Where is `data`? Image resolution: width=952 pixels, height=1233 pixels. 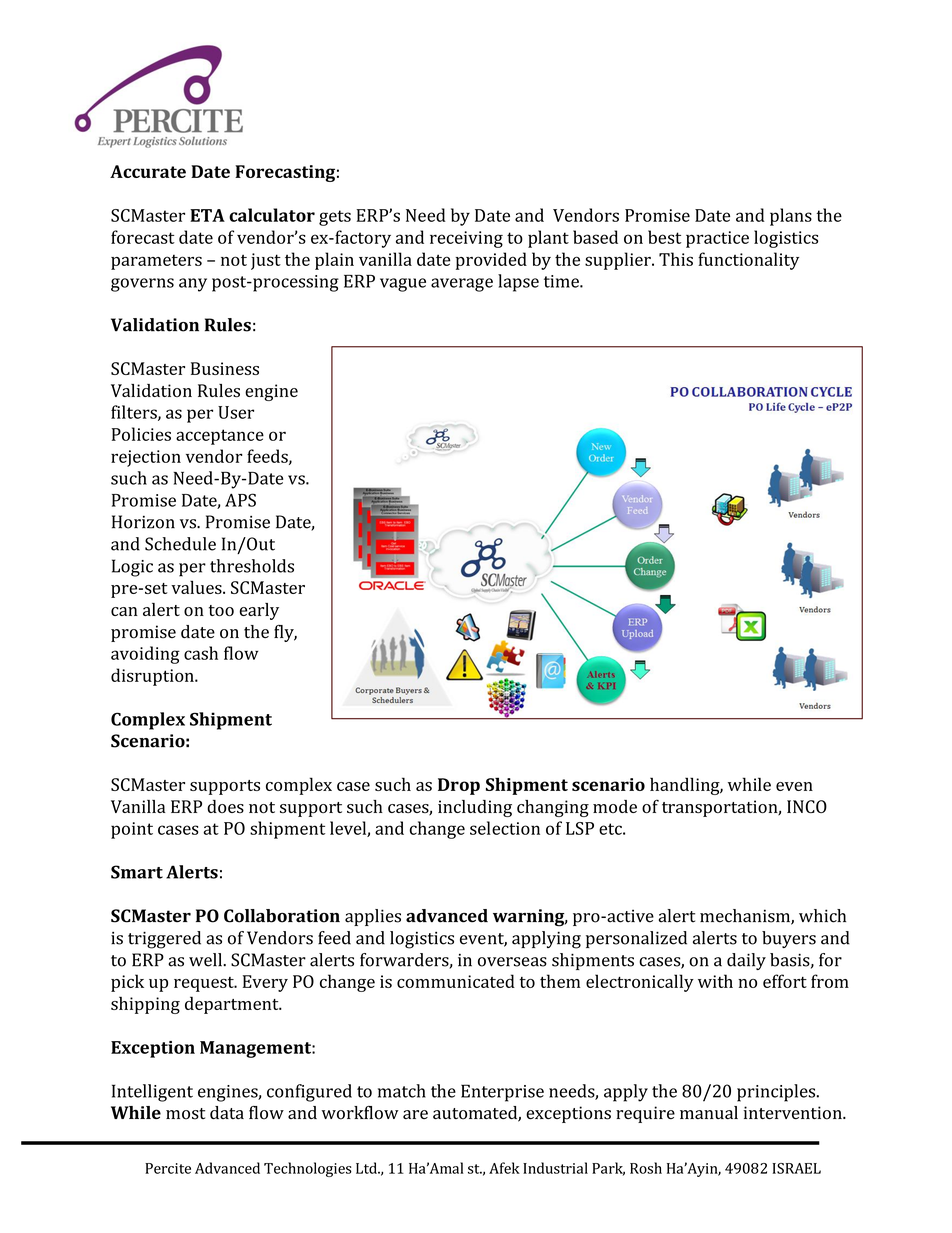 data is located at coordinates (227, 1112).
